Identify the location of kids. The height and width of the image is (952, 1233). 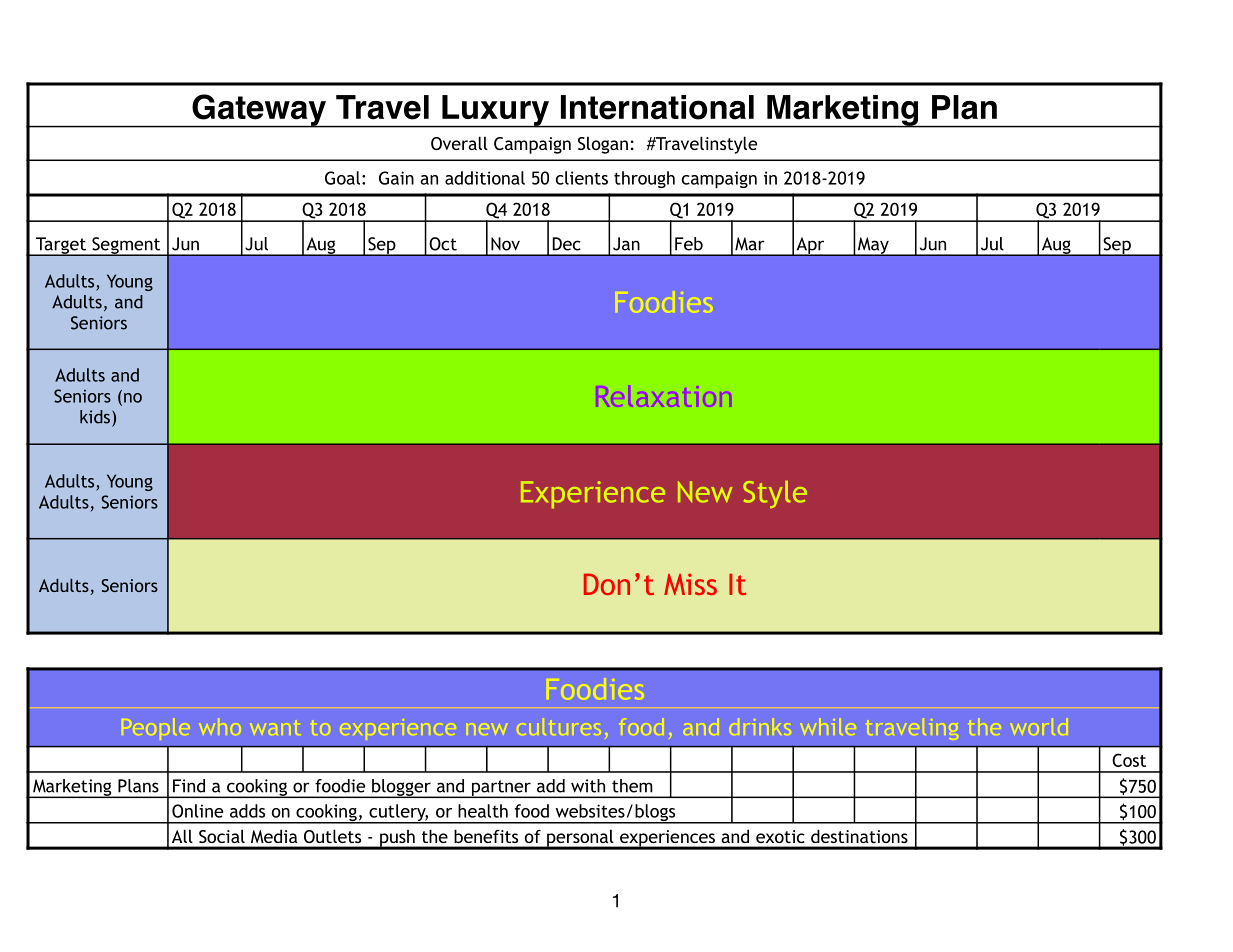
(96, 417).
